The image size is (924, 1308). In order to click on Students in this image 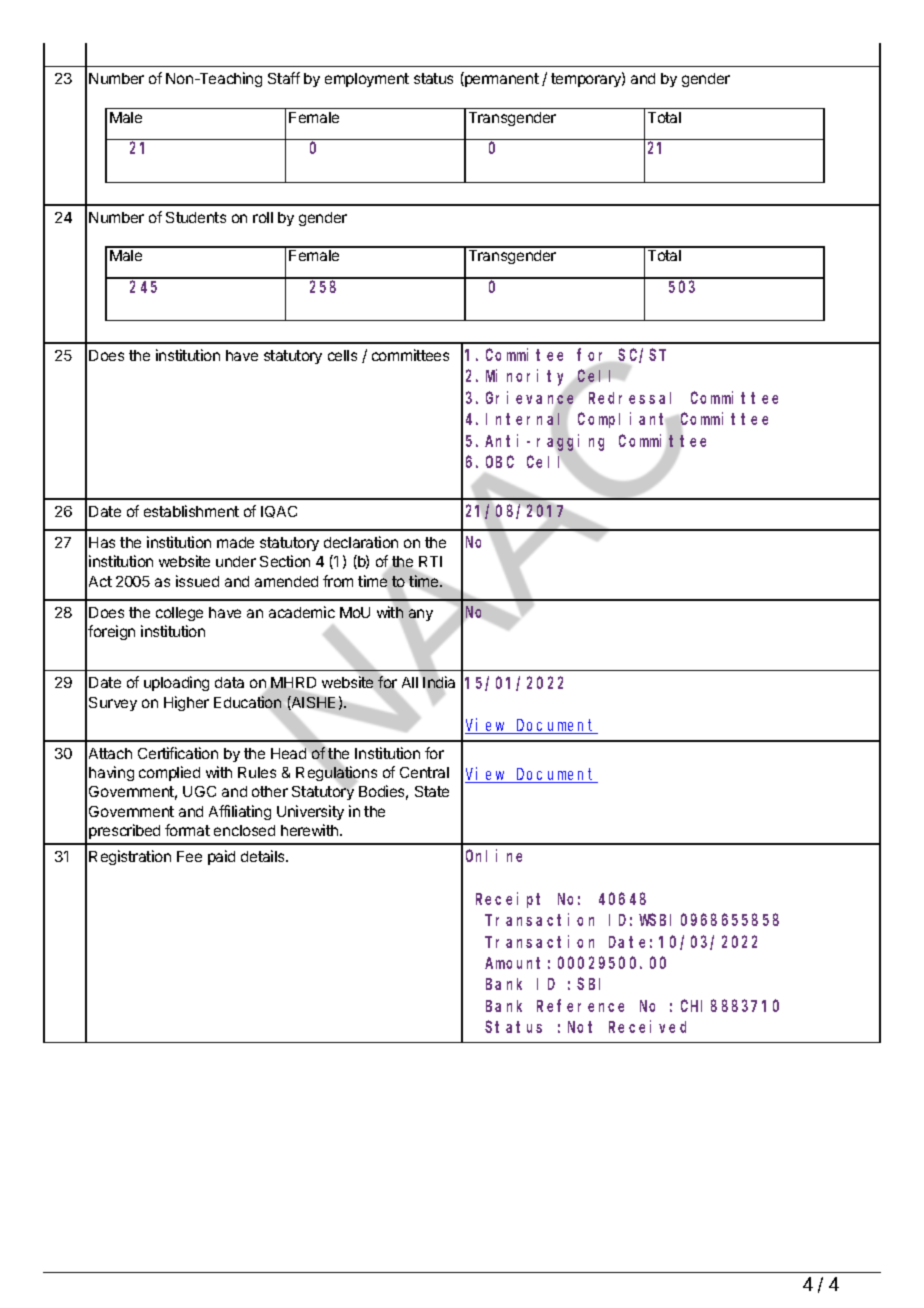, I will do `click(196, 217)`.
